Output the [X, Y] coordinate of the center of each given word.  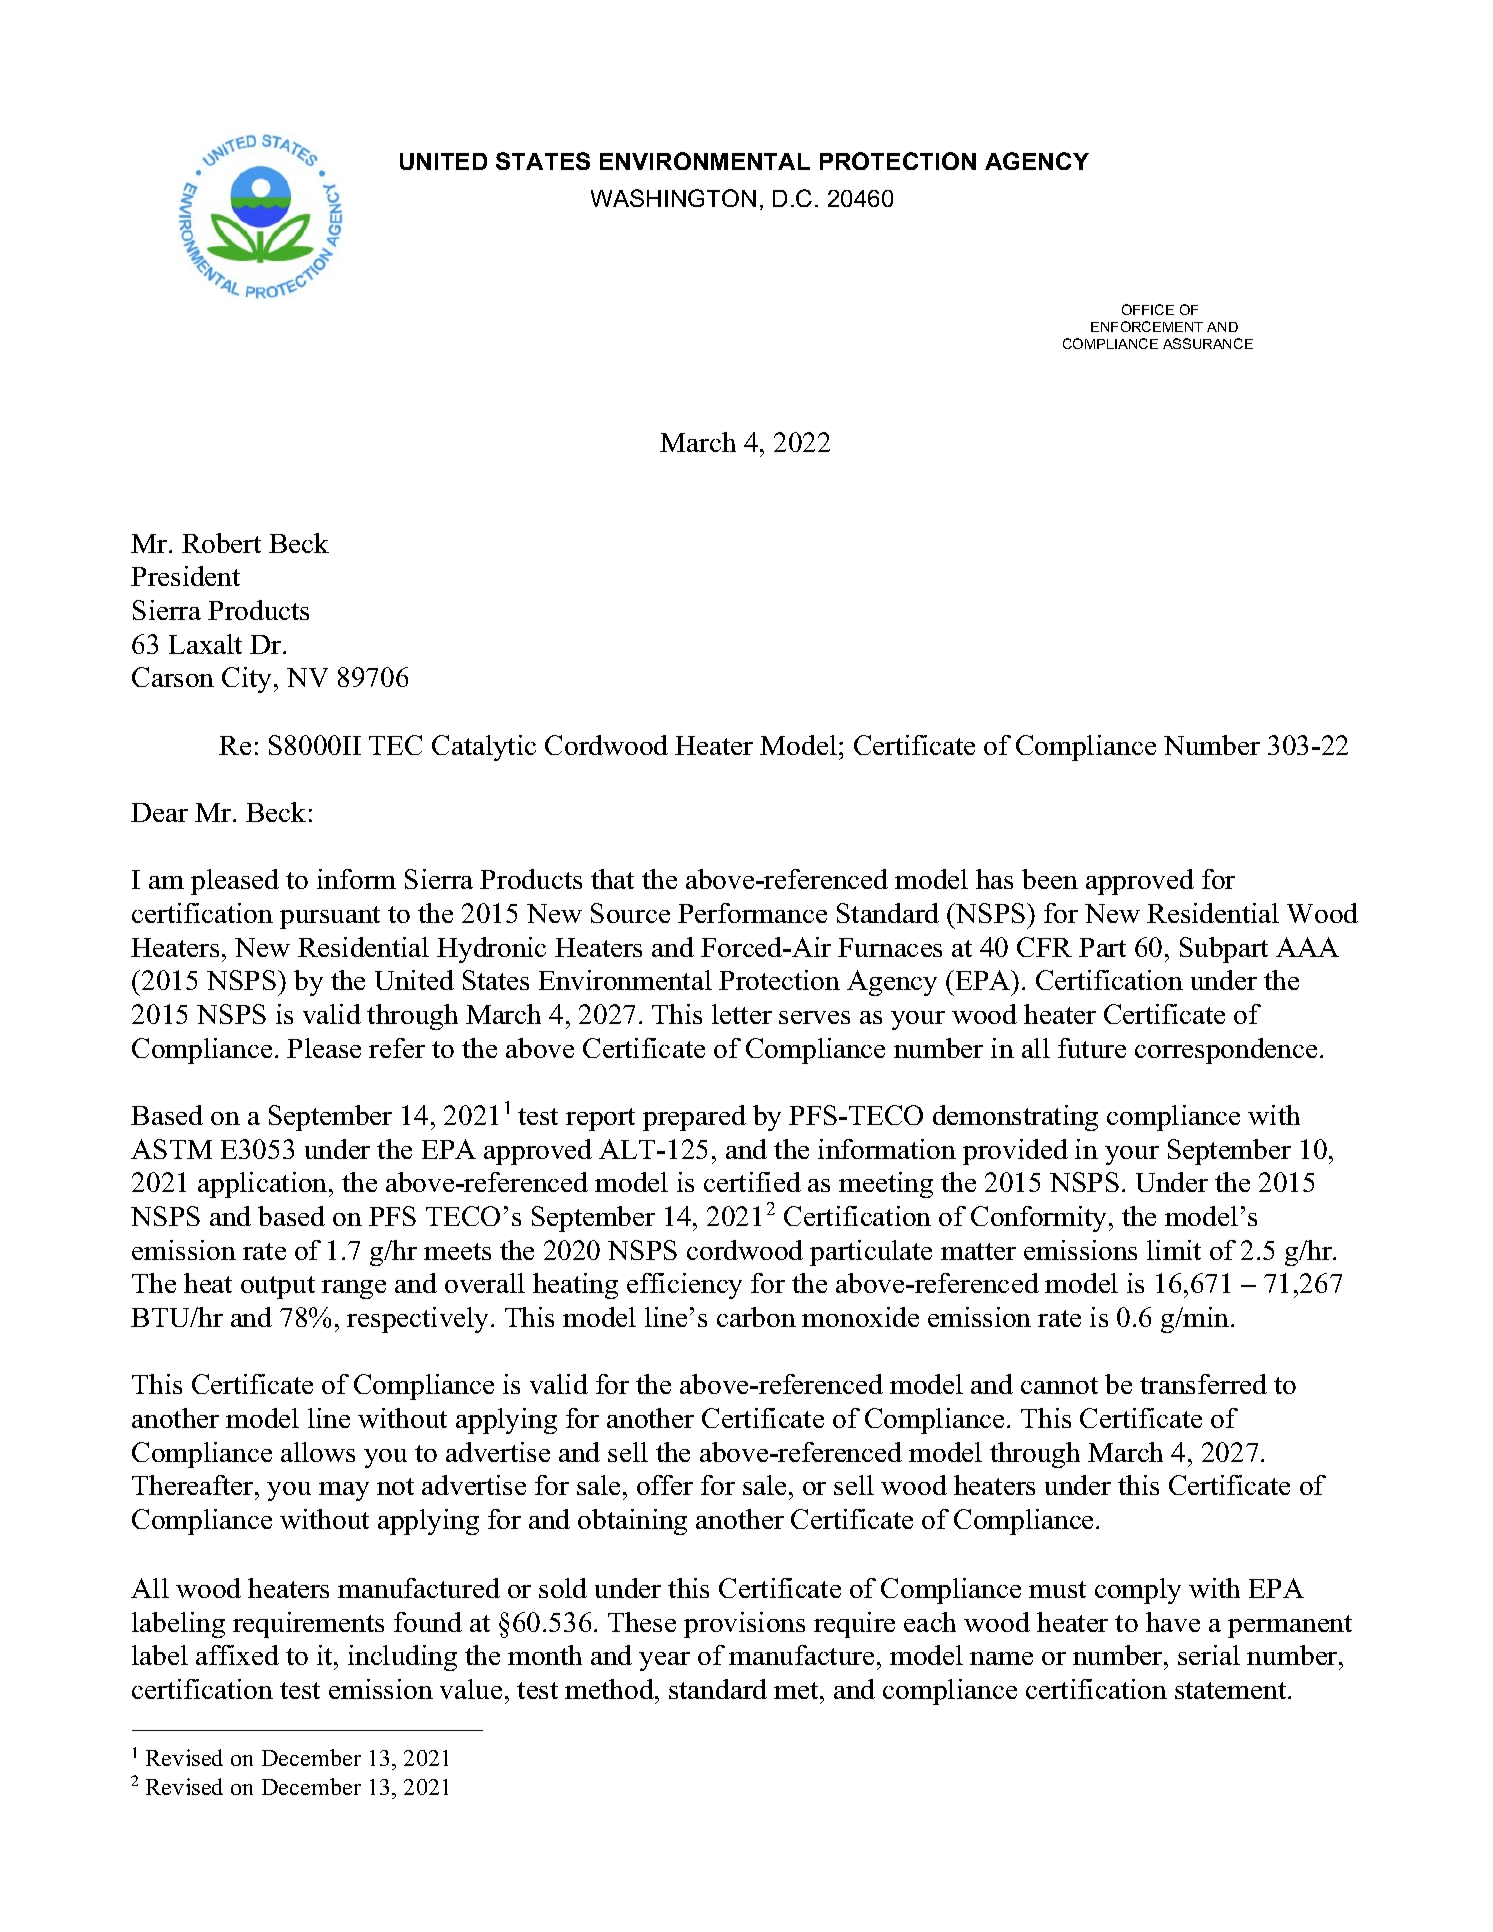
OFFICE [1148, 309]
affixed [237, 1655]
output [278, 1287]
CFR [1044, 947]
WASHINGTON [673, 198]
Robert [221, 543]
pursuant [330, 917]
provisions [744, 1625]
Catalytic [484, 748]
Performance [752, 913]
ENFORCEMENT [1147, 326]
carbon [756, 1317]
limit [1174, 1250]
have [1173, 1622]
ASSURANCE [1208, 343]
